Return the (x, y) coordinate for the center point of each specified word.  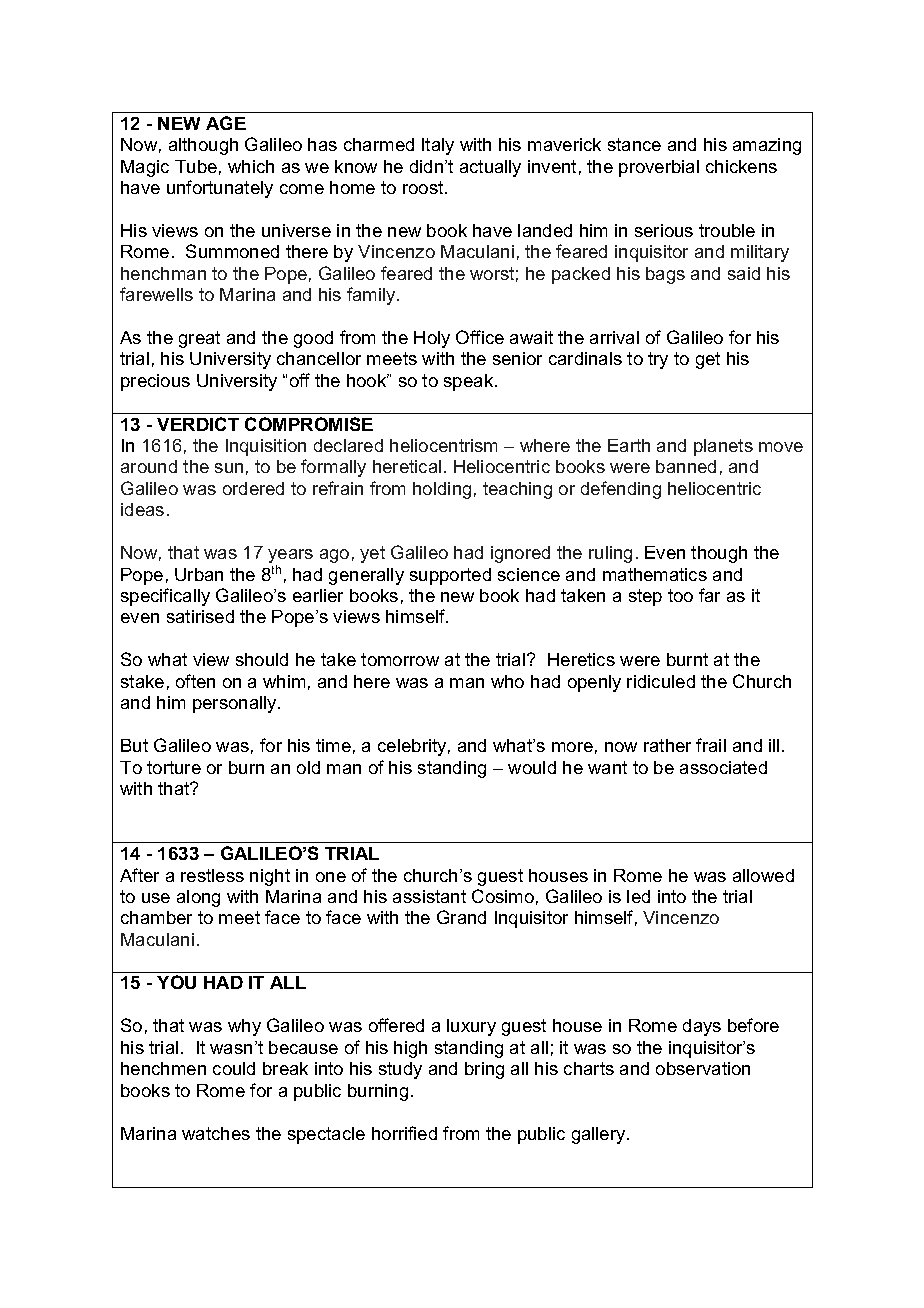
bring (484, 1070)
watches (216, 1133)
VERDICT (198, 424)
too (680, 595)
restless (212, 875)
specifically (165, 597)
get (708, 360)
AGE (226, 123)
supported (450, 576)
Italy (438, 146)
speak (470, 382)
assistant (429, 896)
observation (703, 1068)
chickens (741, 166)
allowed (763, 875)
